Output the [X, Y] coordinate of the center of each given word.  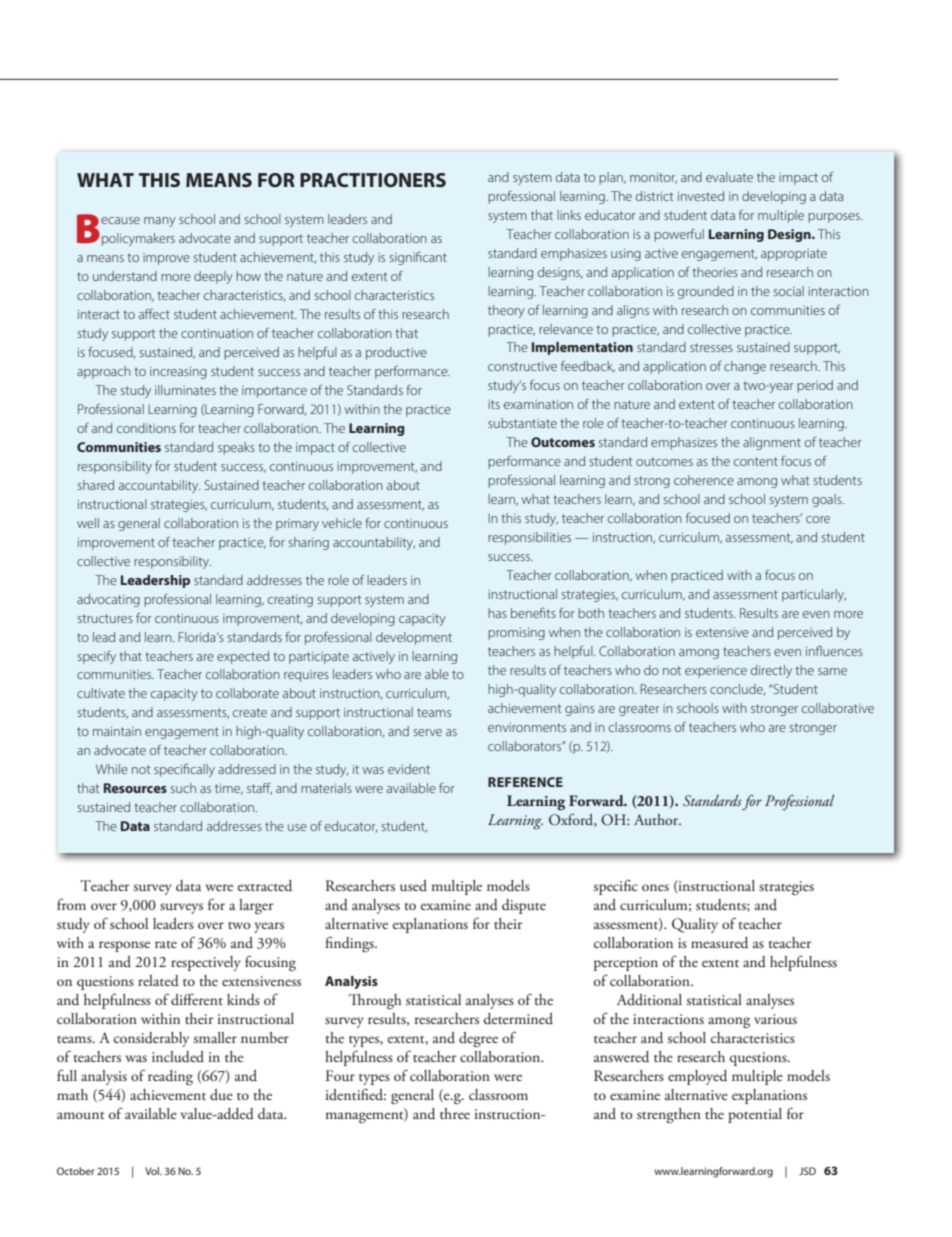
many [160, 222]
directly [771, 671]
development [414, 638]
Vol [153, 1171]
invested [701, 196]
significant [418, 258]
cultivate [101, 693]
